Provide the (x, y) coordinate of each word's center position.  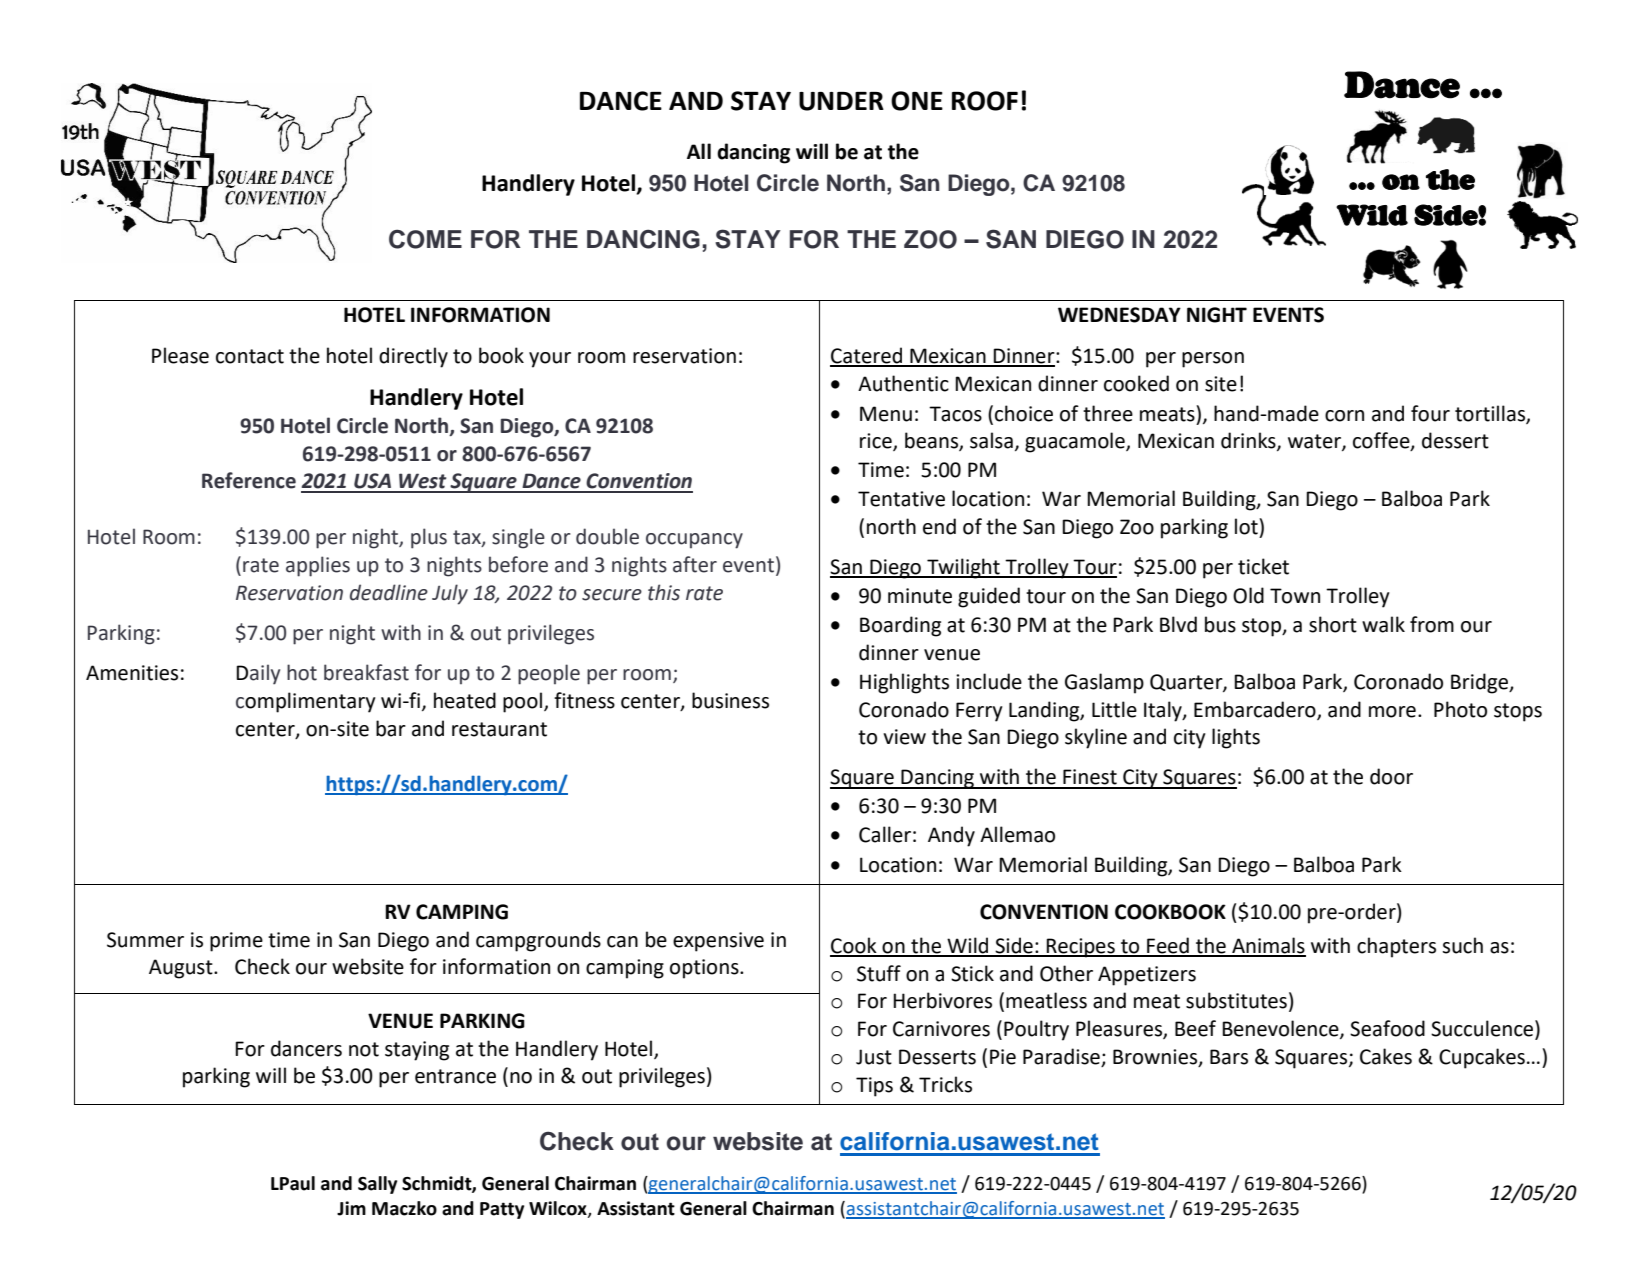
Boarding (900, 626)
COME (425, 239)
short (1333, 624)
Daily (258, 674)
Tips (874, 1087)
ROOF (985, 101)
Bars (1229, 1057)
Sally (377, 1185)
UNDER (841, 101)
